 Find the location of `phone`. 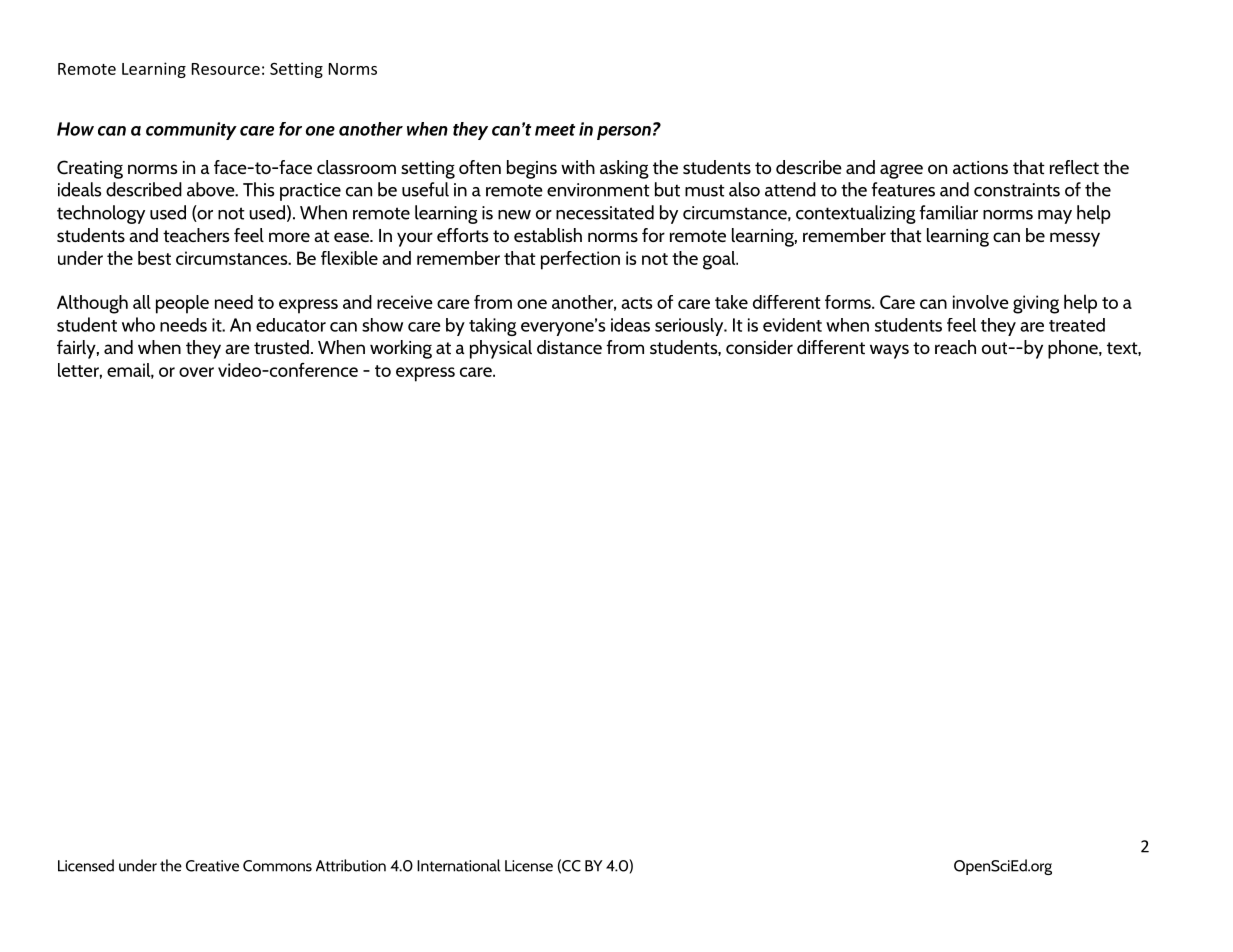

phone is located at coordinates (1074, 349).
